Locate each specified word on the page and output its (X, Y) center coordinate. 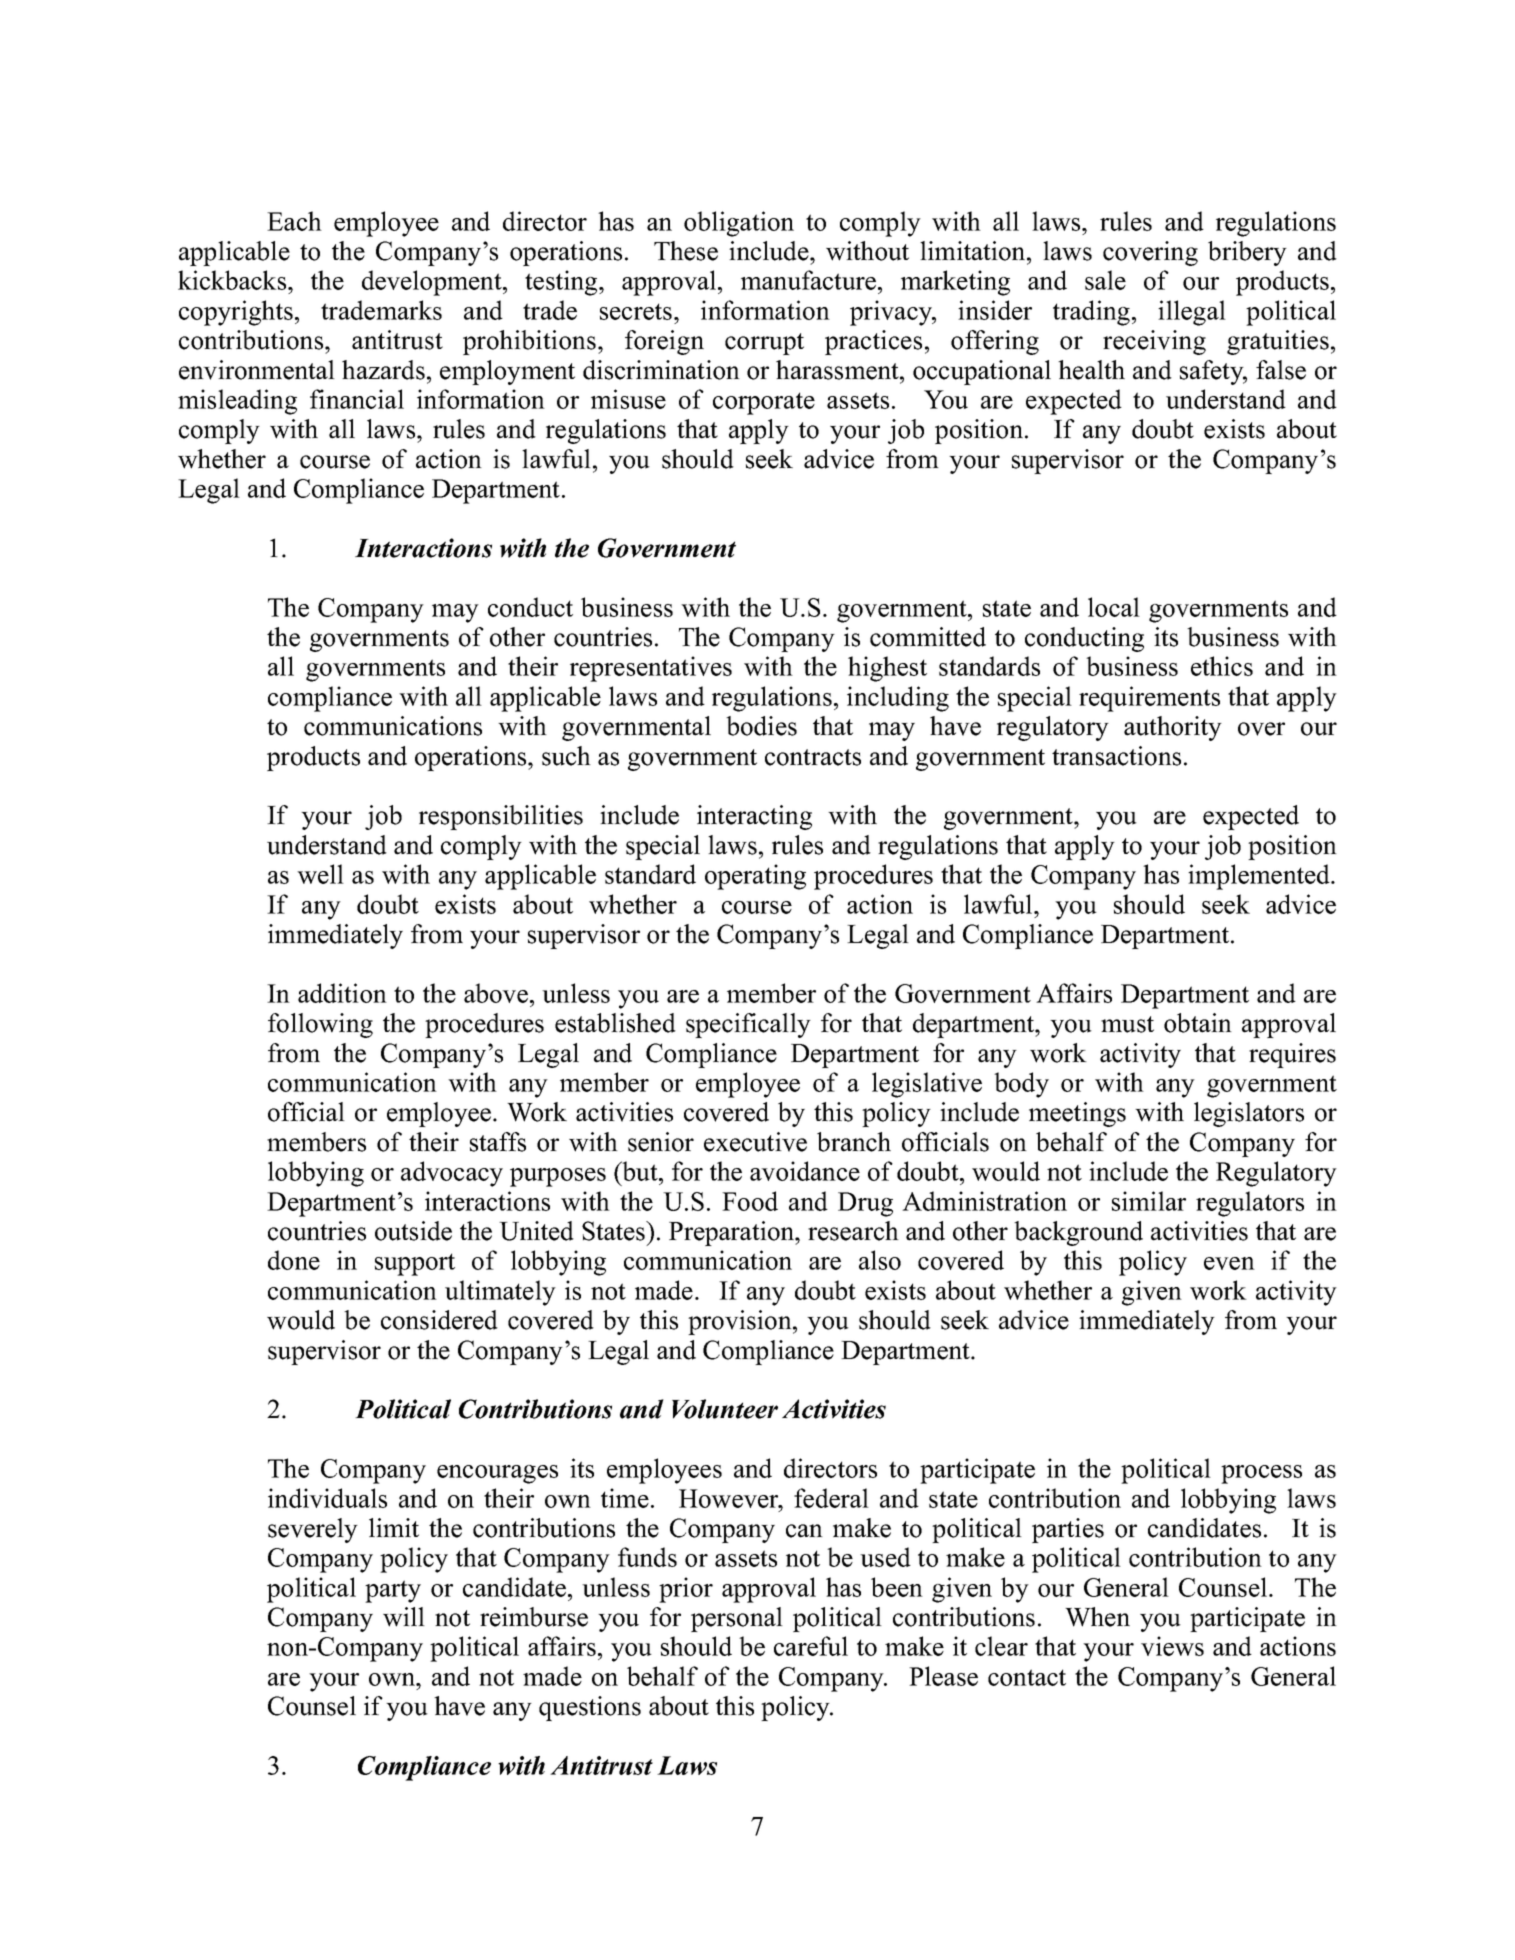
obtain (1198, 1023)
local (1114, 607)
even (1229, 1263)
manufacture (808, 280)
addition (342, 993)
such (566, 756)
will (404, 1617)
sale (1105, 280)
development (433, 283)
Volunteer (725, 1409)
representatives (651, 669)
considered (439, 1320)
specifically (748, 1025)
